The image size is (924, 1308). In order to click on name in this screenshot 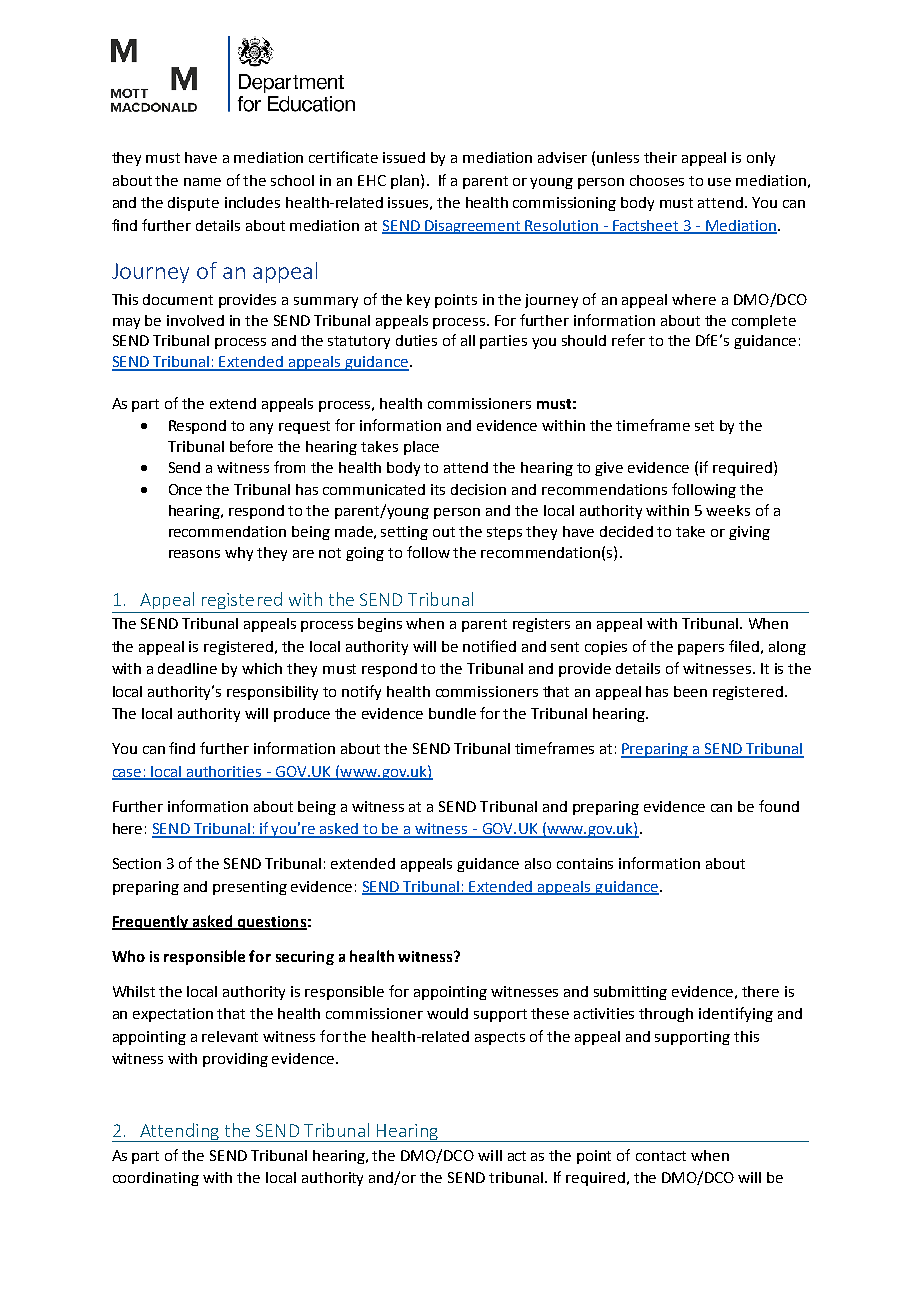, I will do `click(202, 182)`.
